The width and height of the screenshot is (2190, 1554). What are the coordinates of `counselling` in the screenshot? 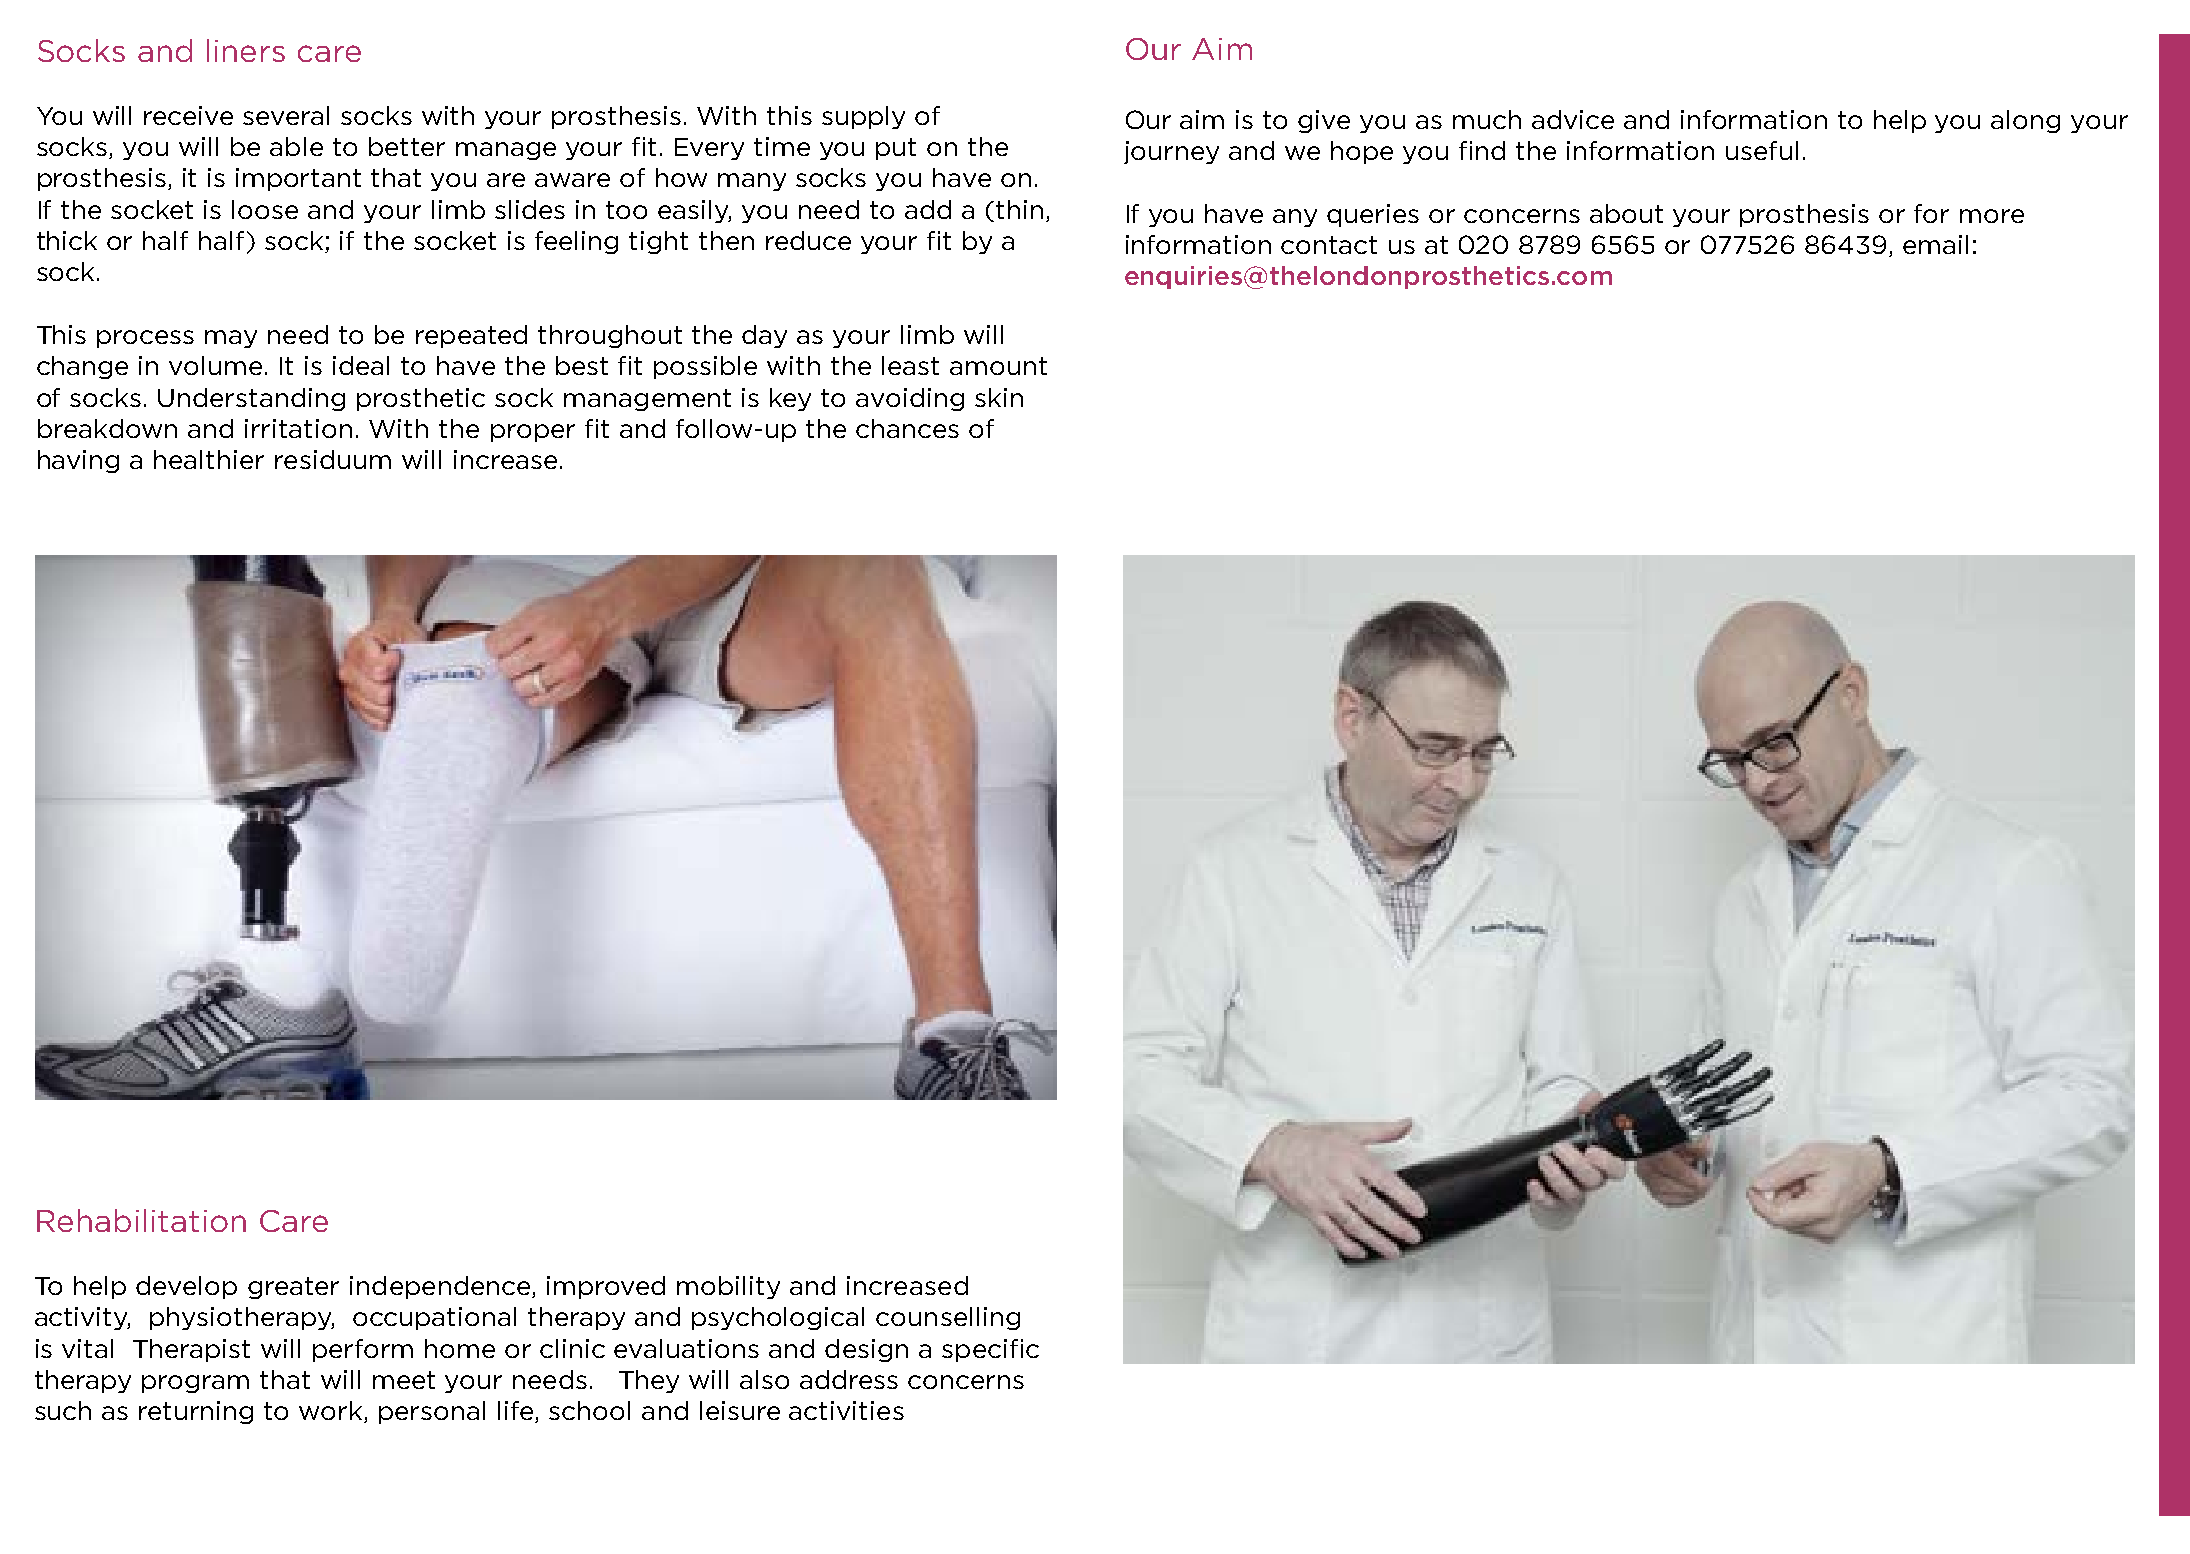 It's located at (948, 1318).
